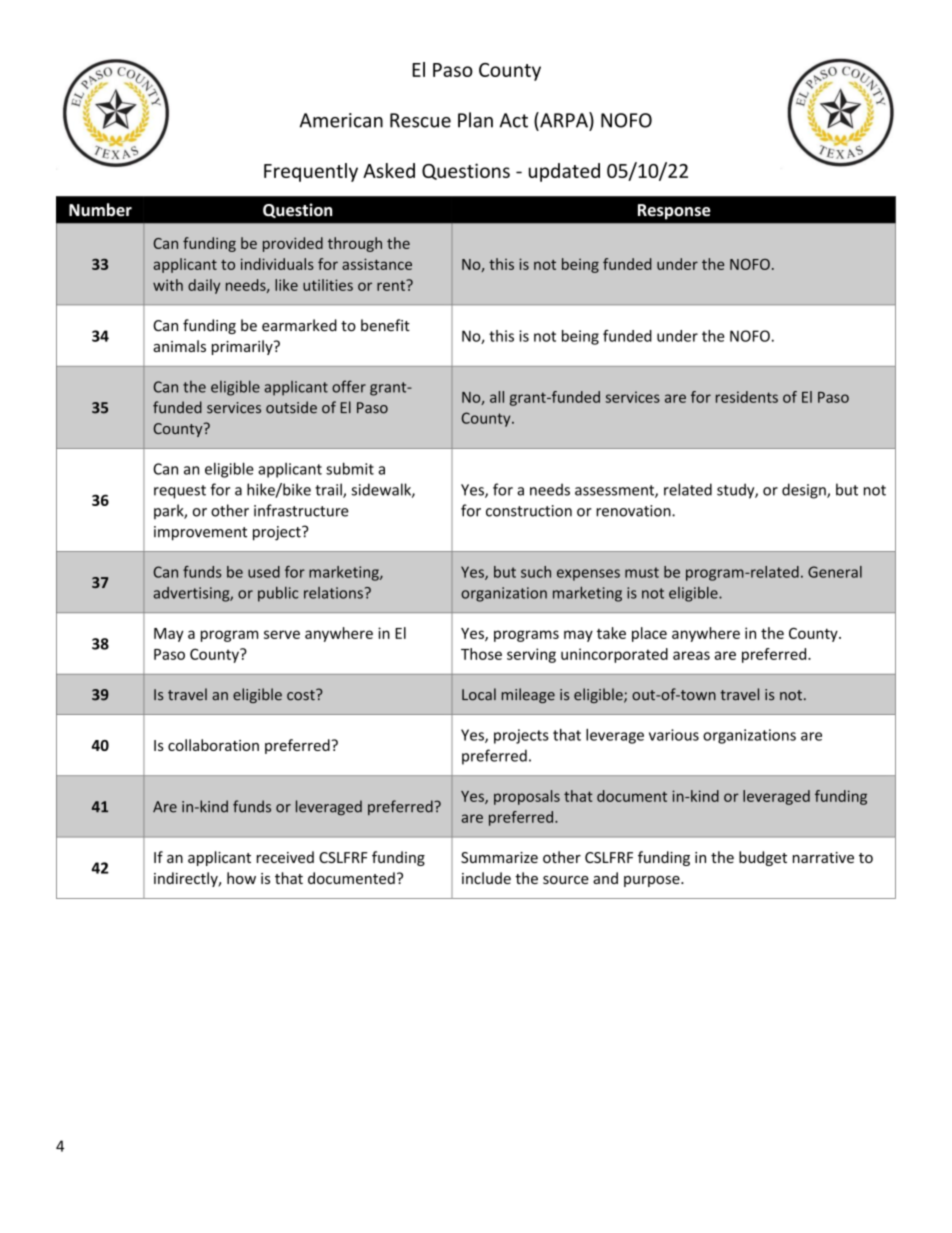 The height and width of the screenshot is (1233, 952). What do you see at coordinates (481, 654) in the screenshot?
I see `Those` at bounding box center [481, 654].
